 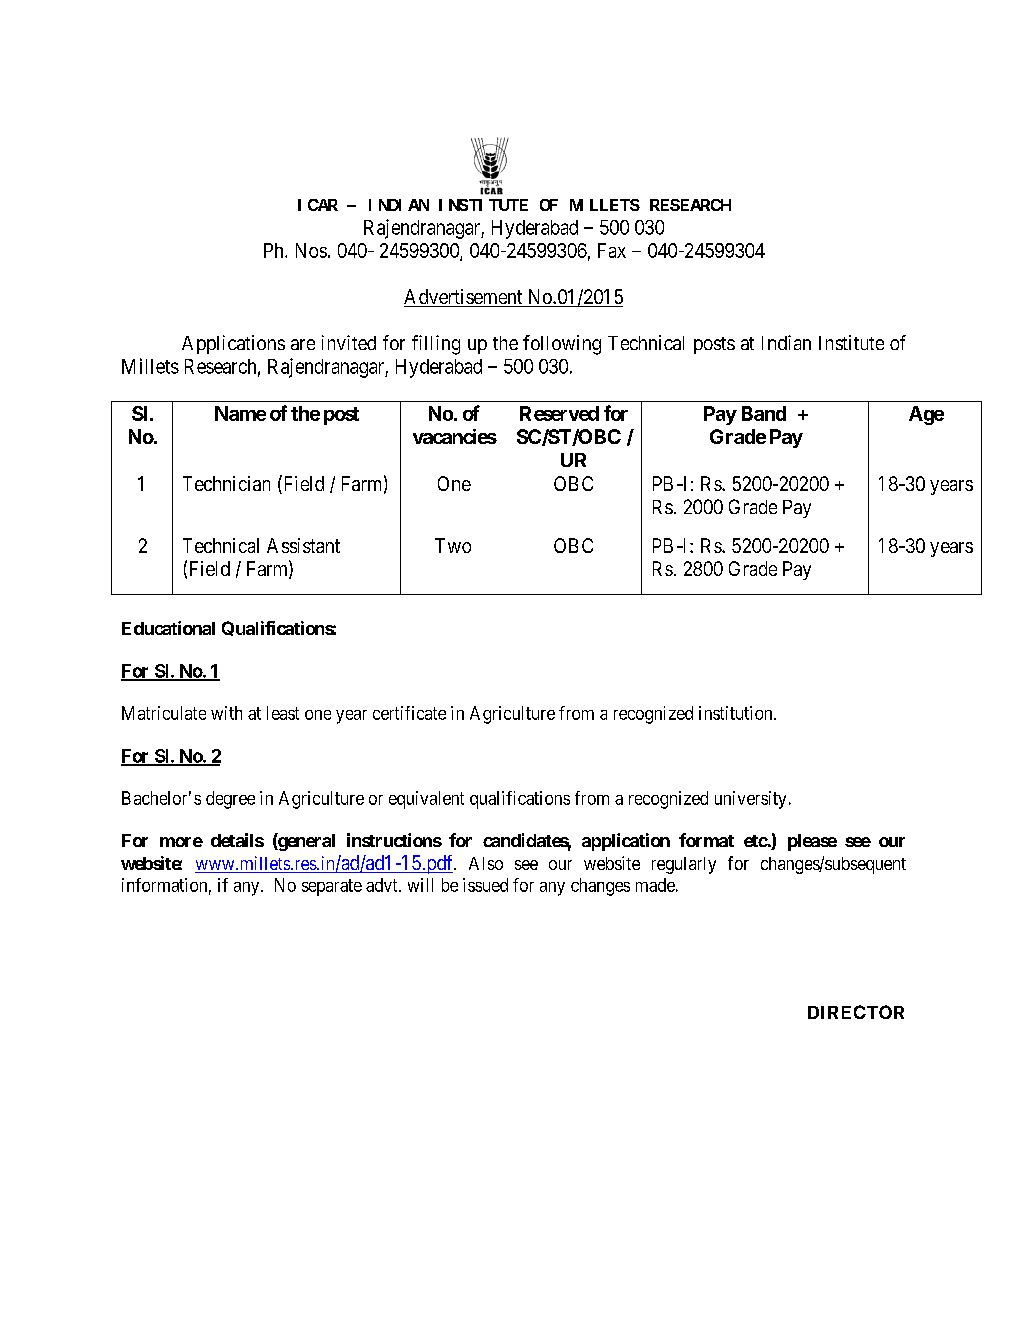 I want to click on Two, so click(x=453, y=545).
